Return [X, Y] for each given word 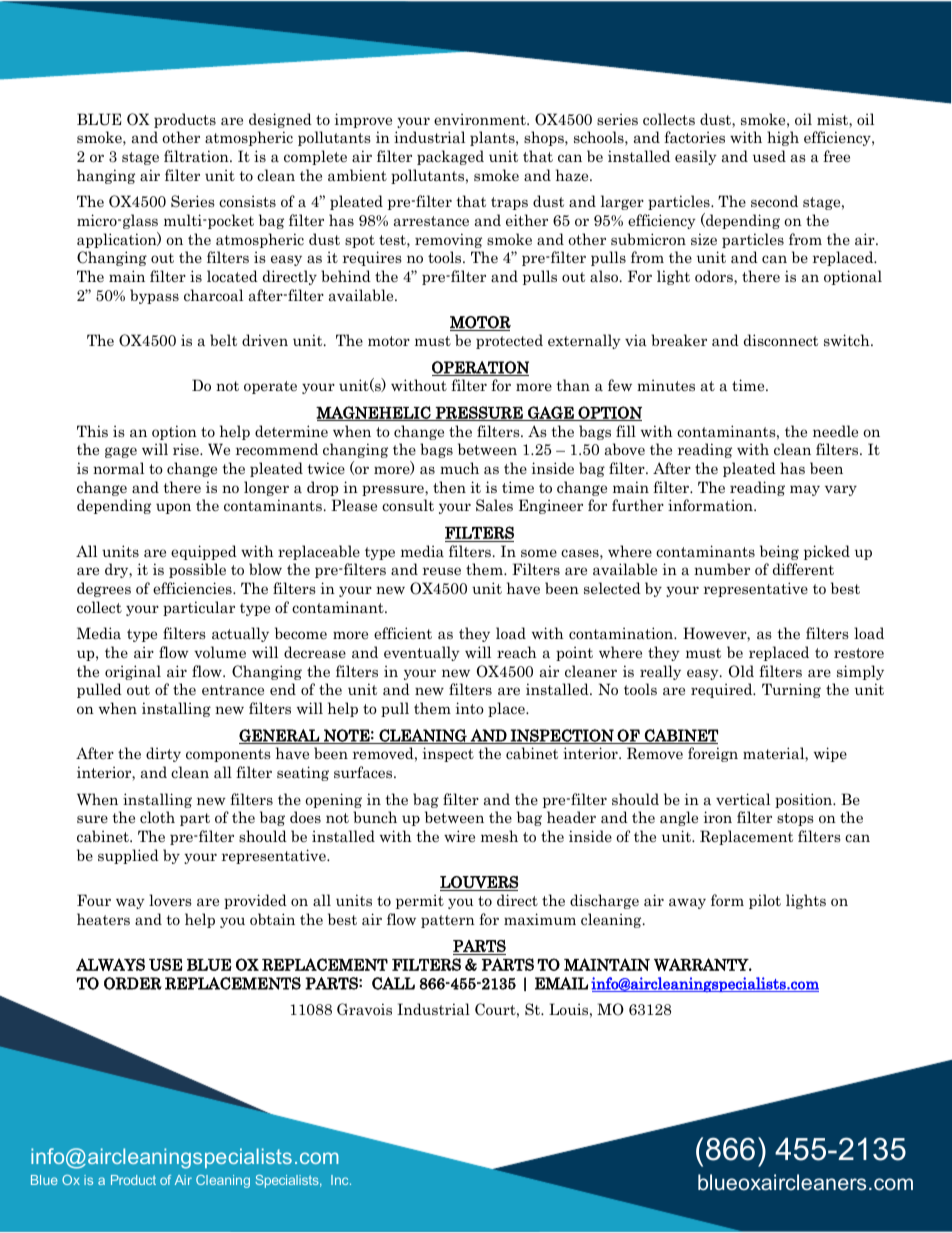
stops [795, 819]
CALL [393, 983]
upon [173, 508]
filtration [197, 156]
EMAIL [561, 983]
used [769, 156]
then [449, 487]
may [805, 490]
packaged [450, 157]
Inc [341, 1180]
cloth [157, 817]
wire [459, 836]
